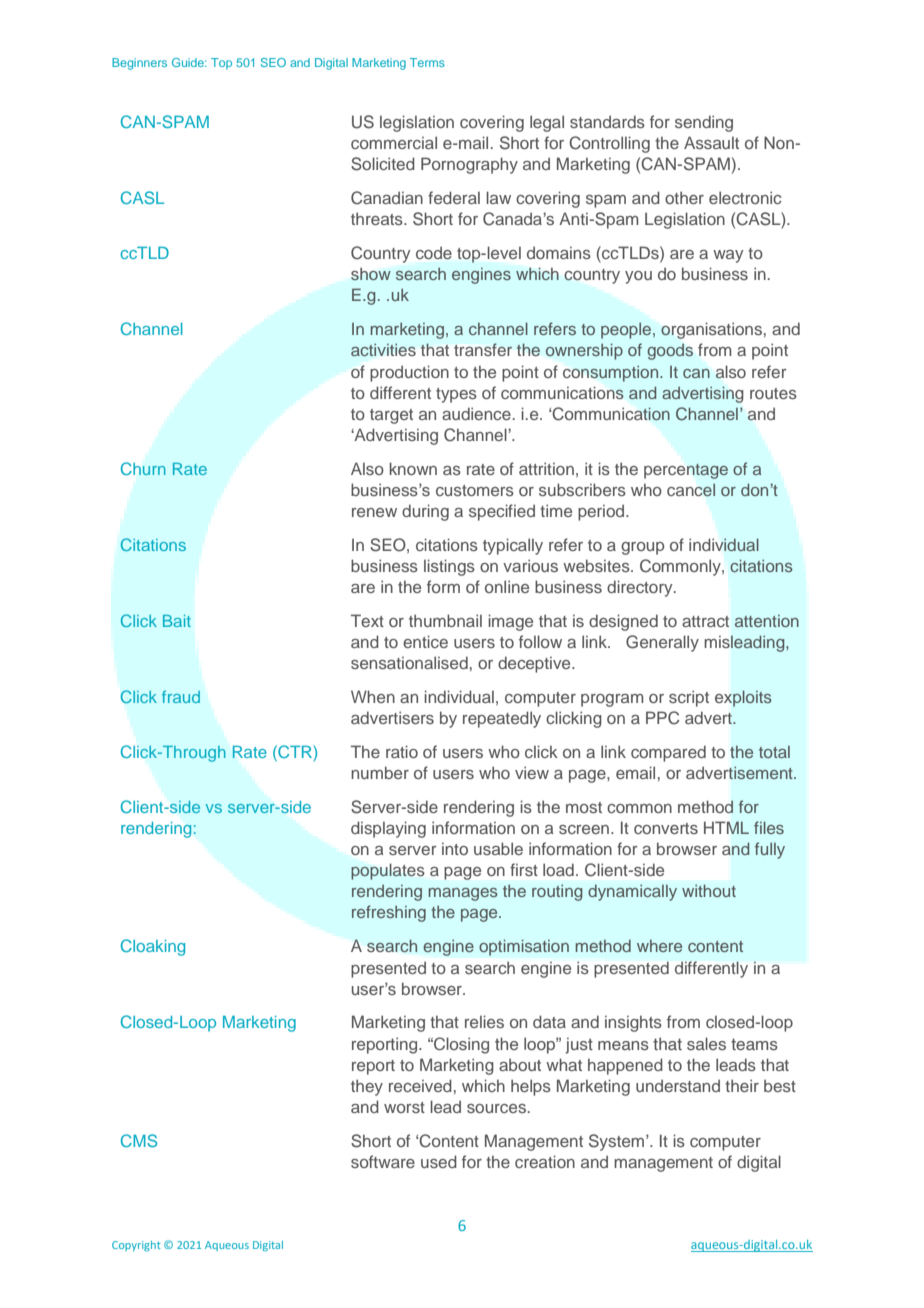 This screenshot has height=1308, width=924. What do you see at coordinates (704, 123) in the screenshot?
I see `sending` at bounding box center [704, 123].
